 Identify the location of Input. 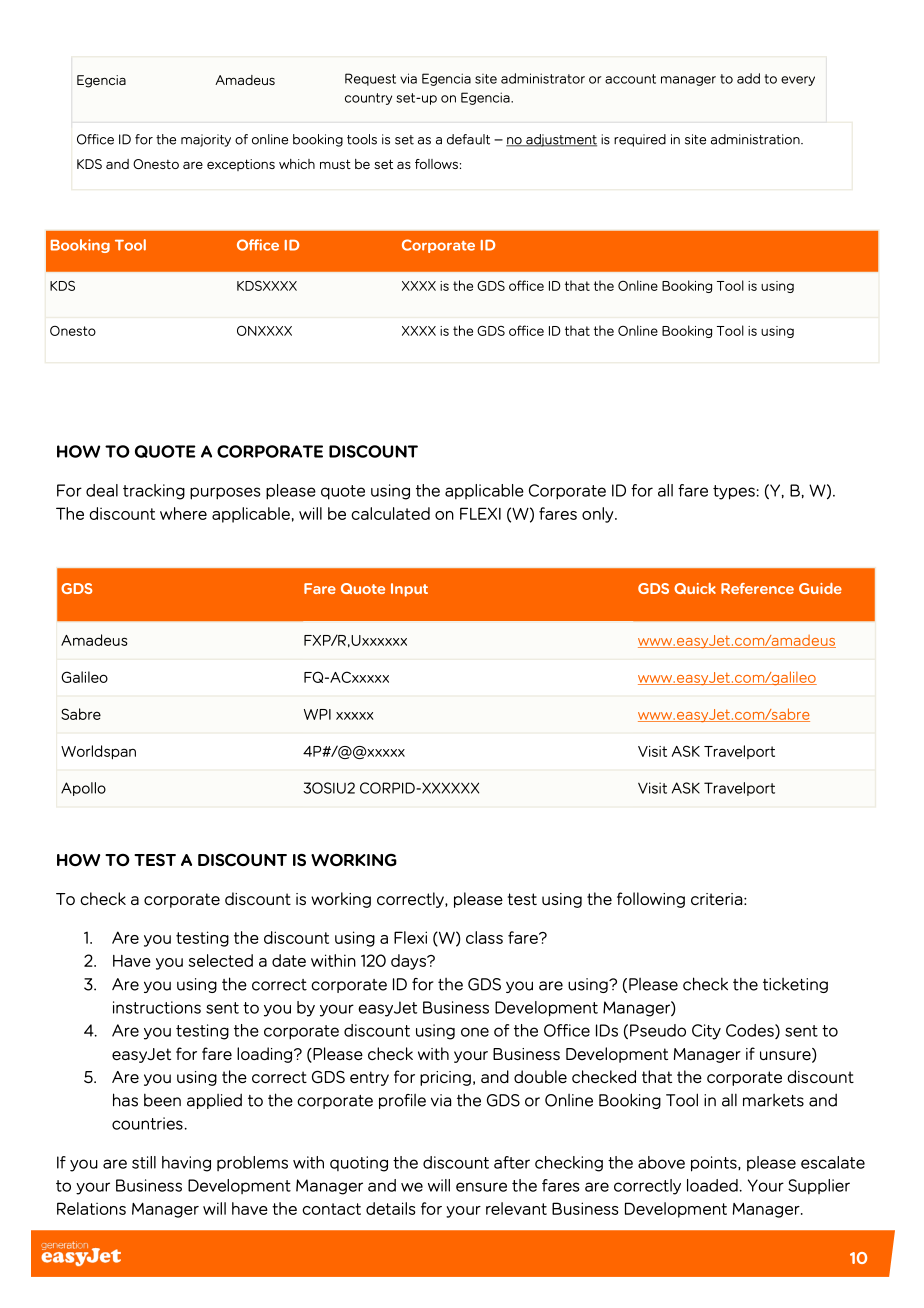
(409, 590).
